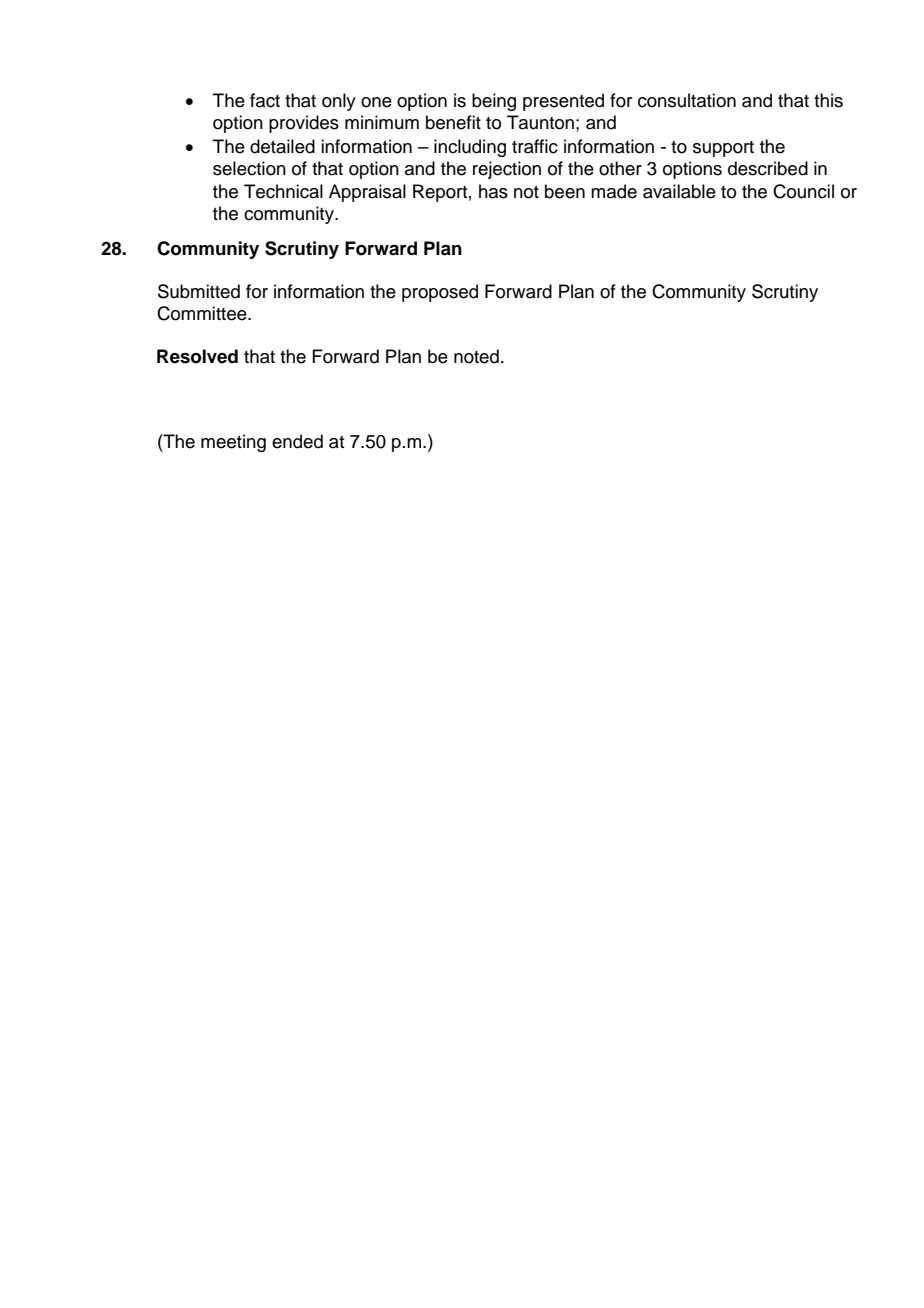  What do you see at coordinates (687, 100) in the screenshot?
I see `consultation` at bounding box center [687, 100].
